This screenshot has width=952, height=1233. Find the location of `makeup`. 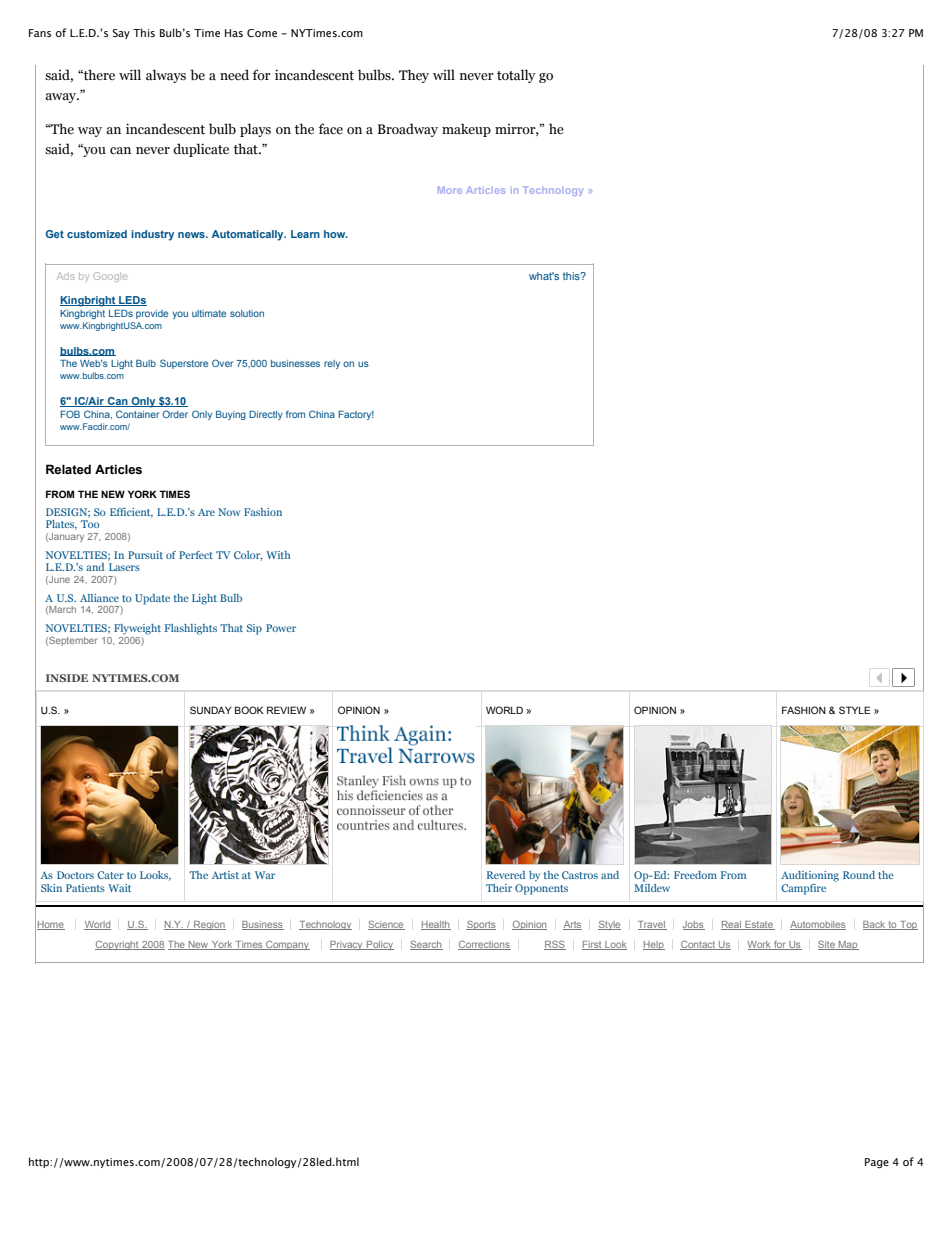

makeup is located at coordinates (466, 130).
